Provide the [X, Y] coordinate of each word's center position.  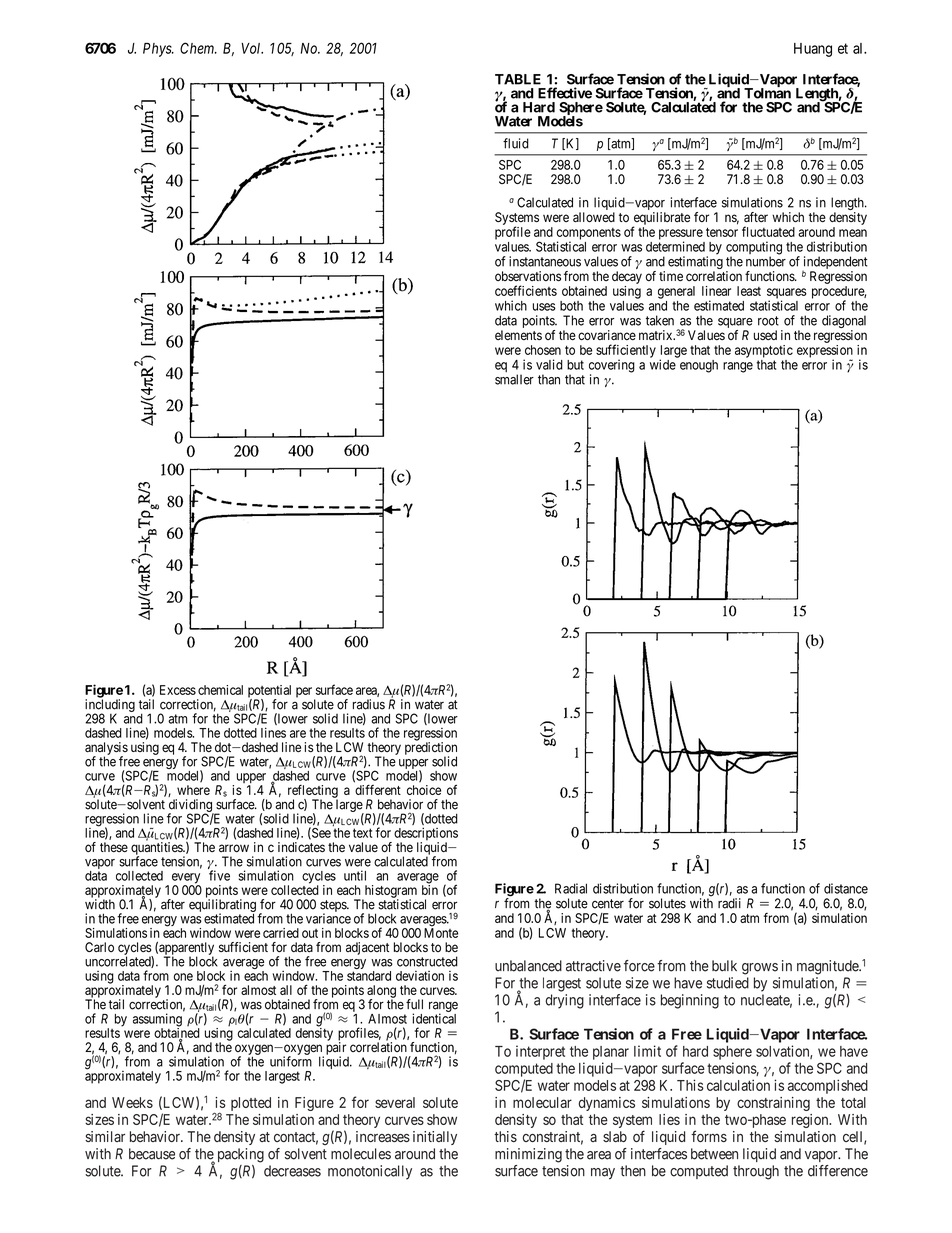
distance [846, 888]
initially [435, 1138]
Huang [813, 50]
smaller [514, 379]
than [549, 379]
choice [424, 790]
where [193, 790]
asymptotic [764, 351]
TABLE [518, 79]
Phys [158, 50]
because [152, 1154]
